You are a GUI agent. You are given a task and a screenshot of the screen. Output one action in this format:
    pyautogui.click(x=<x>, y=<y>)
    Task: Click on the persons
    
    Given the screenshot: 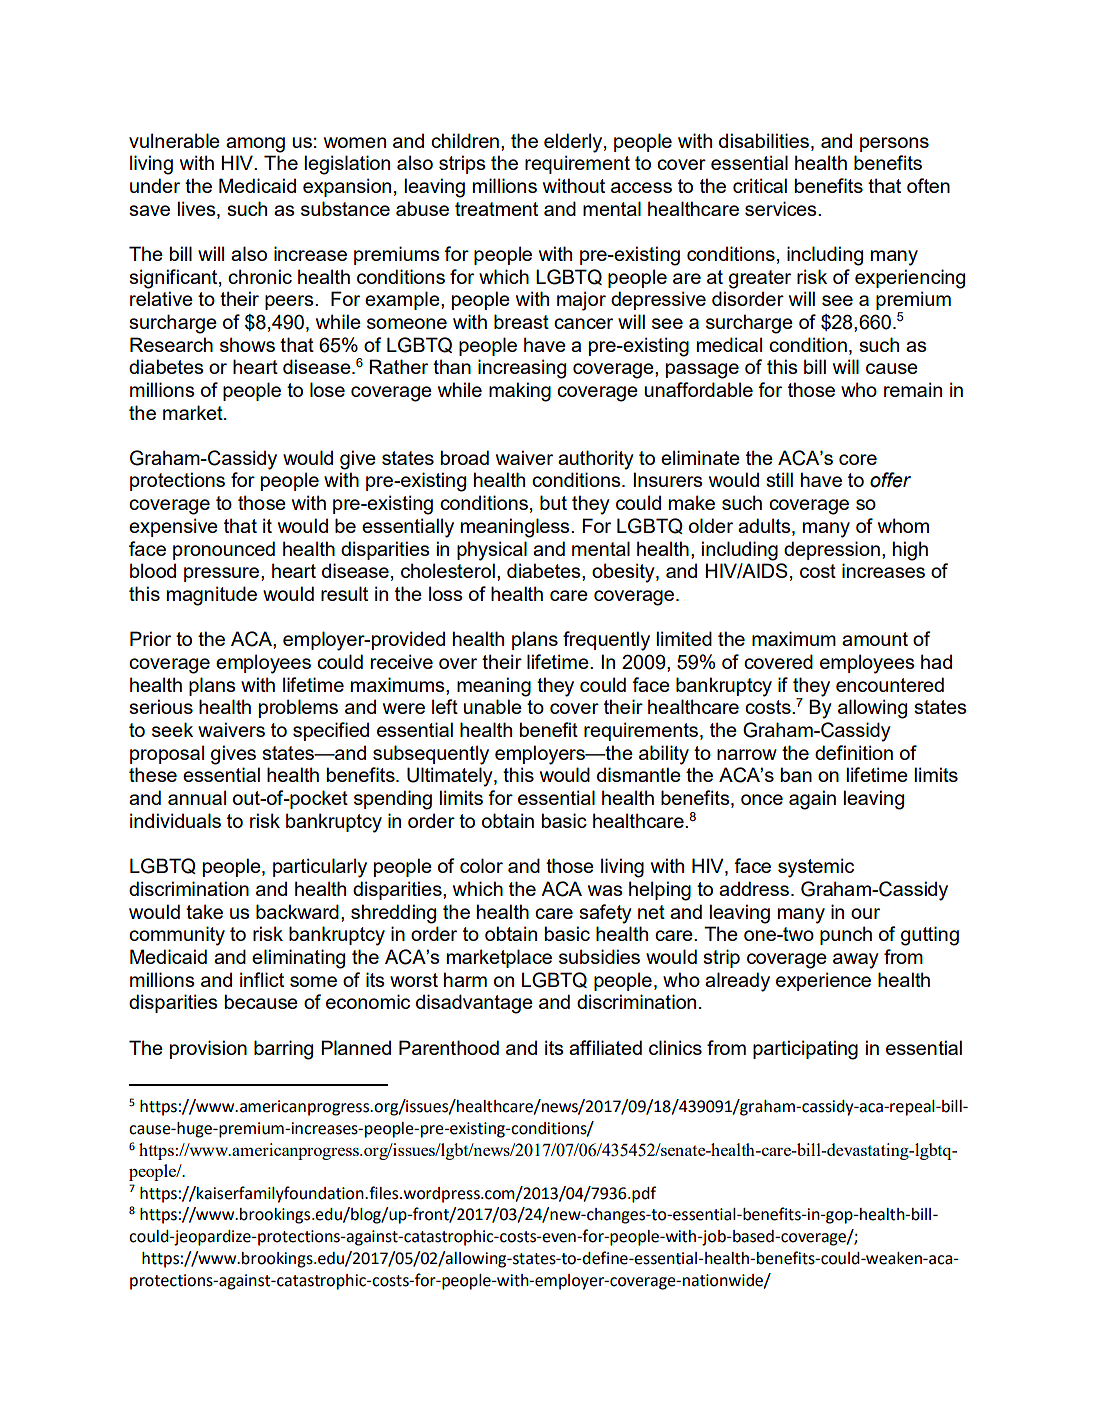 What is the action you would take?
    pyautogui.click(x=894, y=144)
